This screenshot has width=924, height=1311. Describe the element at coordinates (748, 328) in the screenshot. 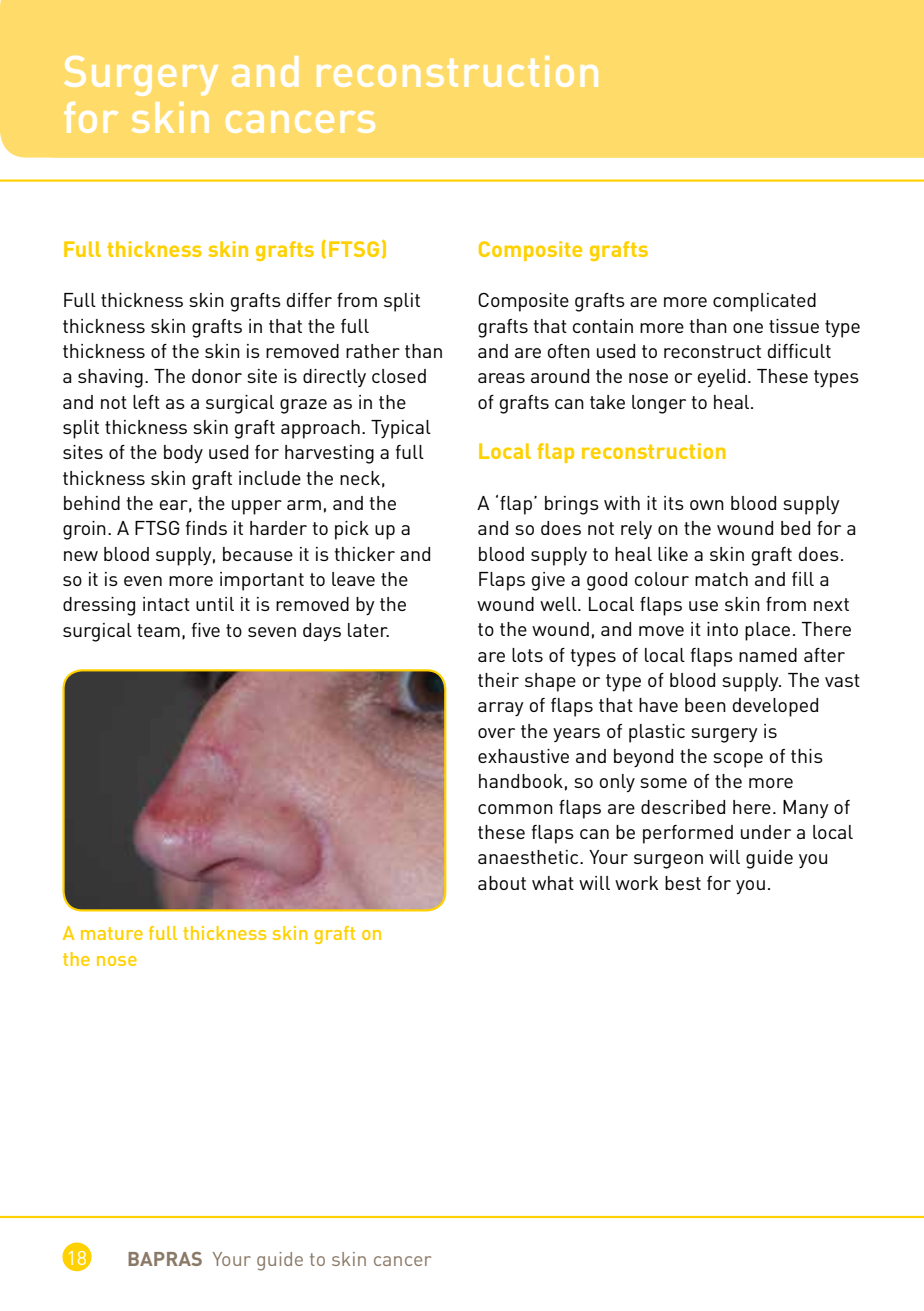

I see `one` at that location.
